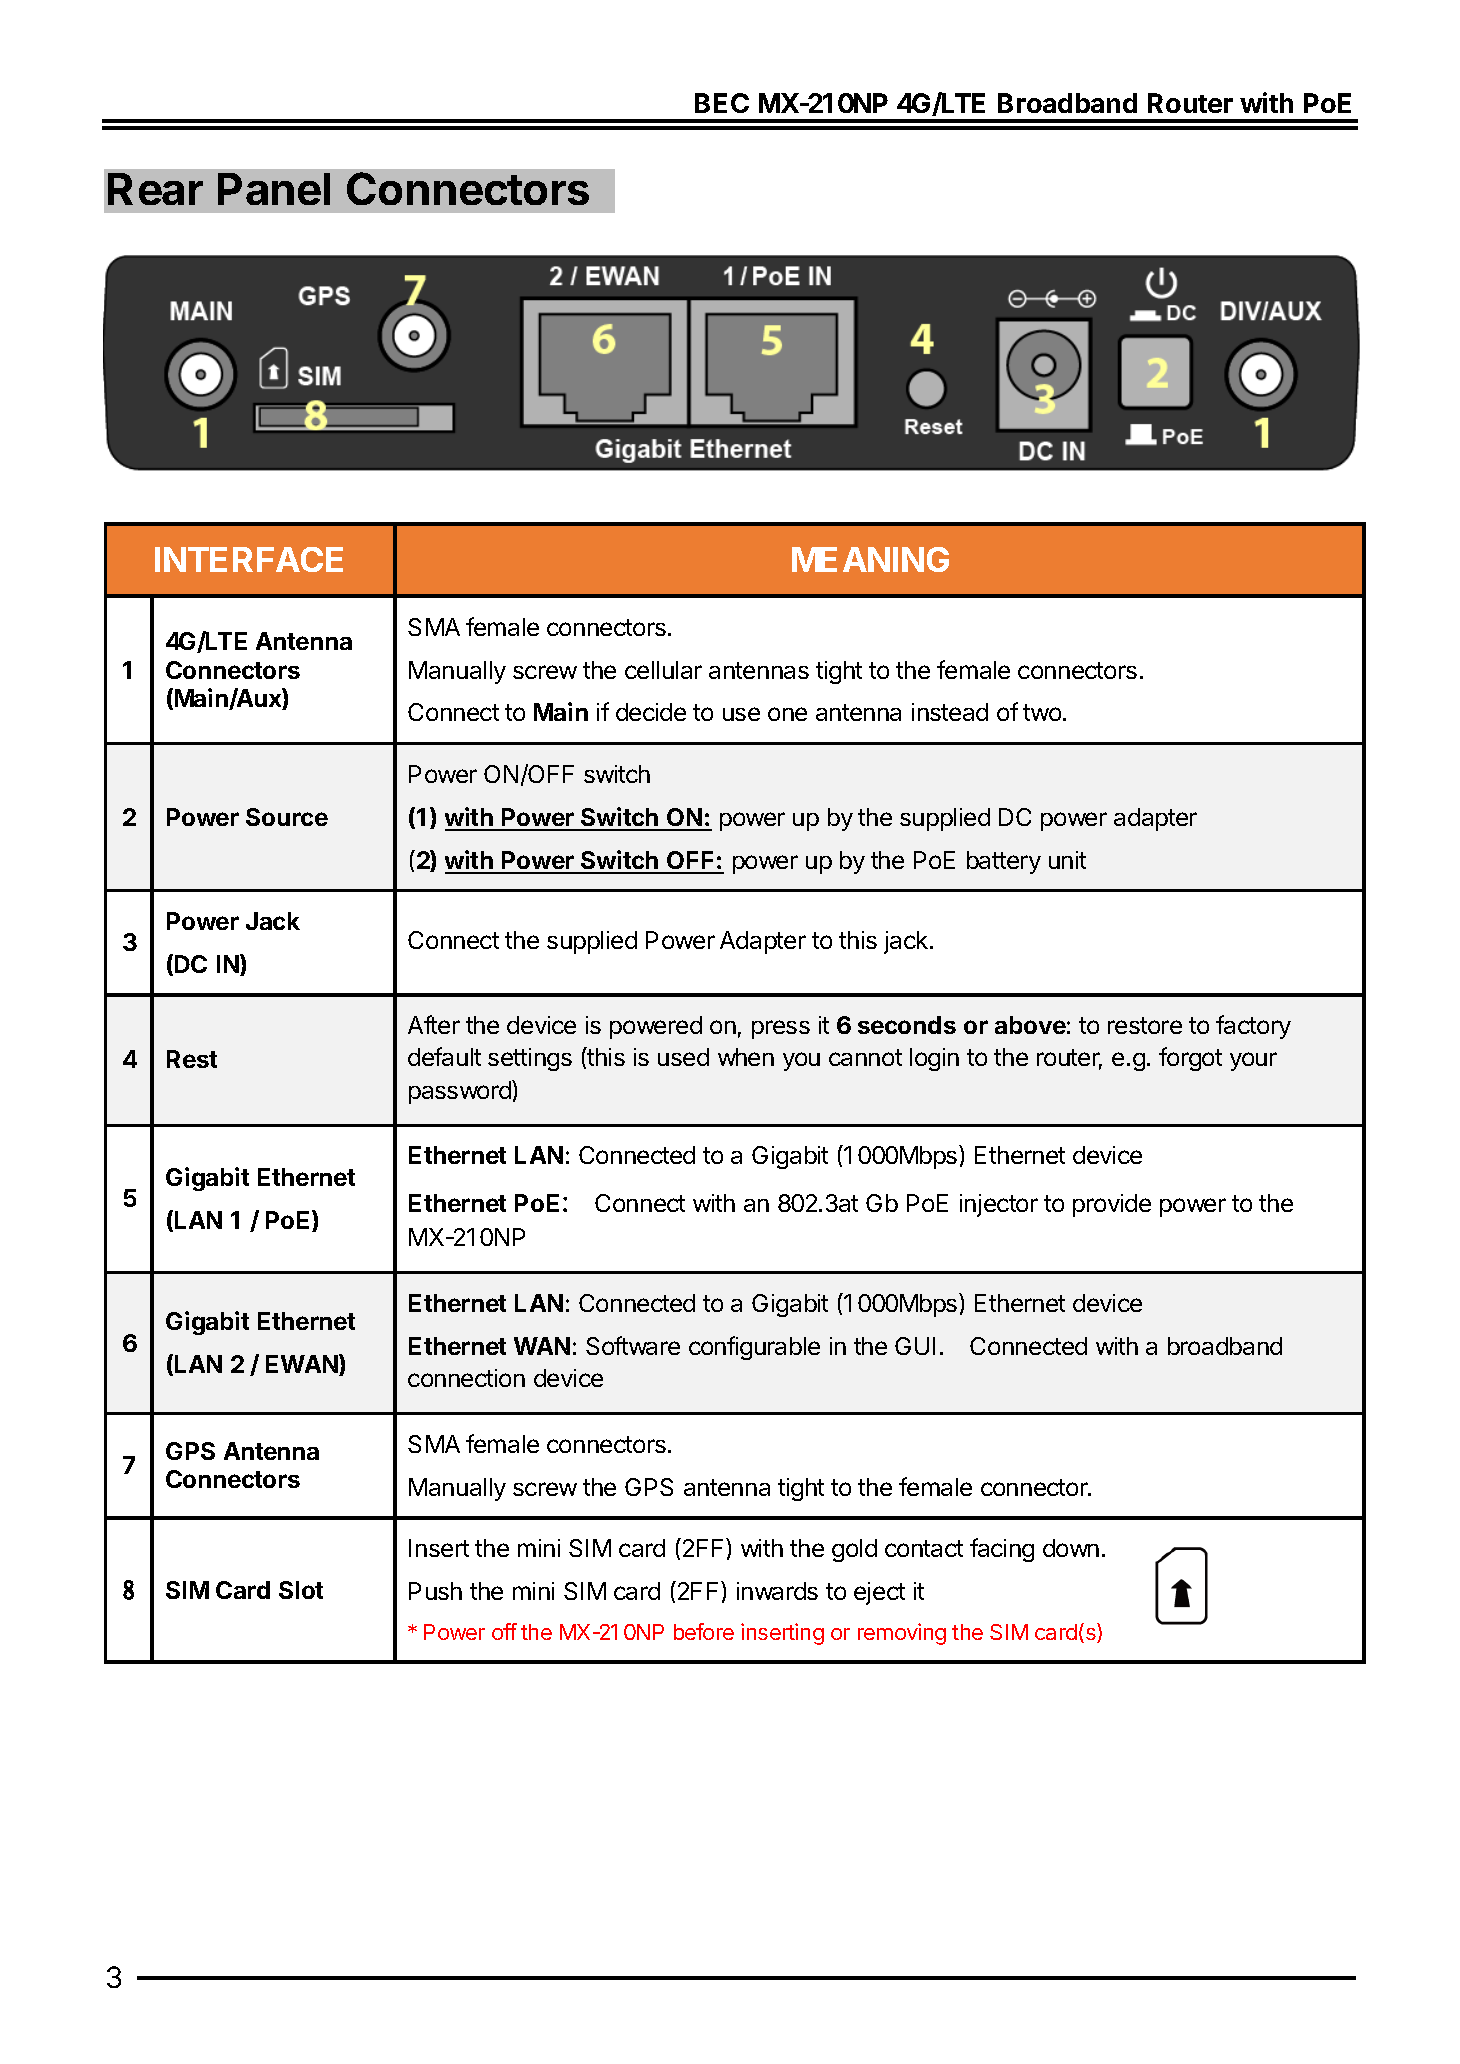 Image resolution: width=1460 pixels, height=2064 pixels. What do you see at coordinates (301, 1590) in the image?
I see `Slot` at bounding box center [301, 1590].
